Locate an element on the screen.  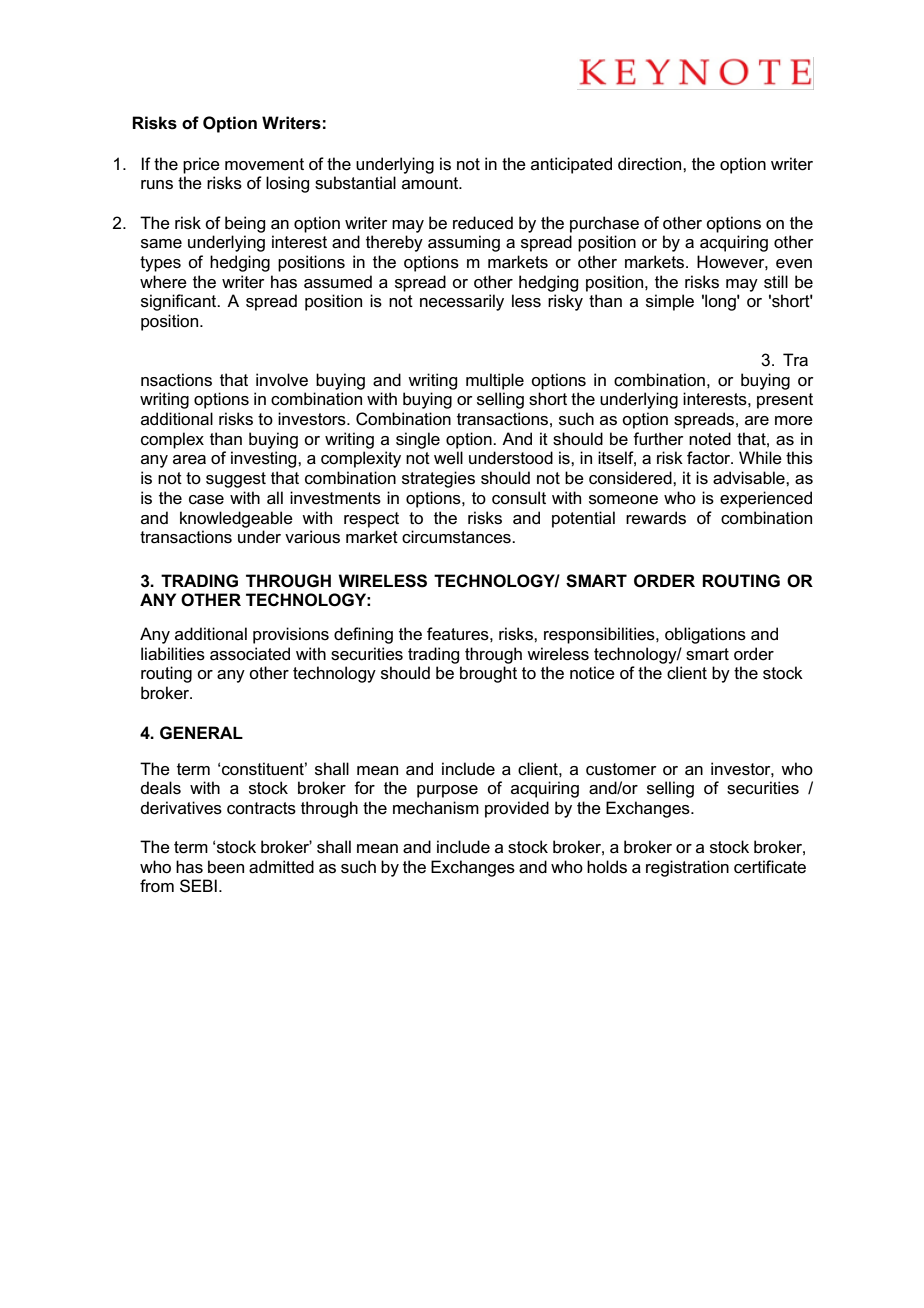
direction is located at coordinates (651, 164).
